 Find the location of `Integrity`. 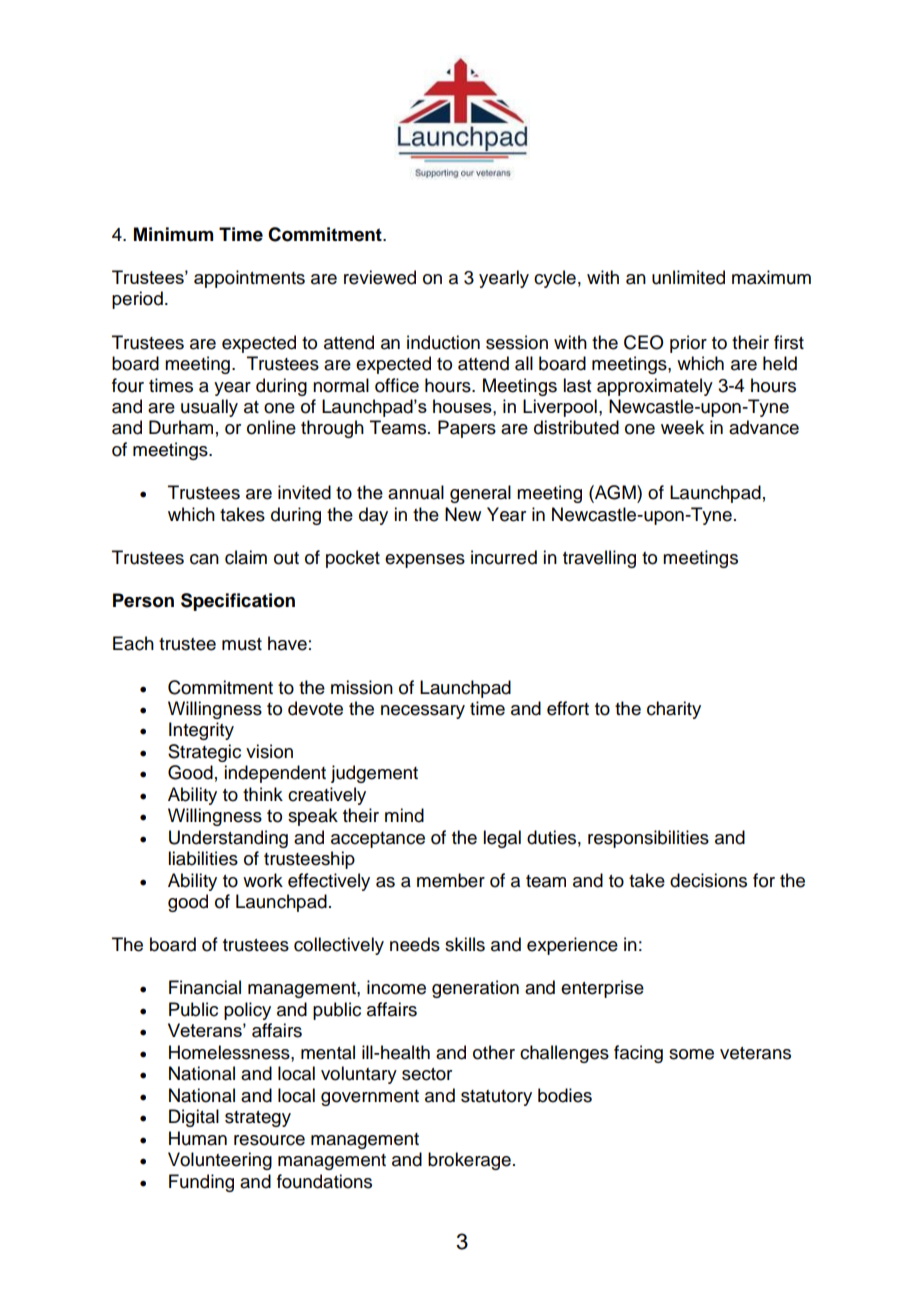

Integrity is located at coordinates (201, 731).
